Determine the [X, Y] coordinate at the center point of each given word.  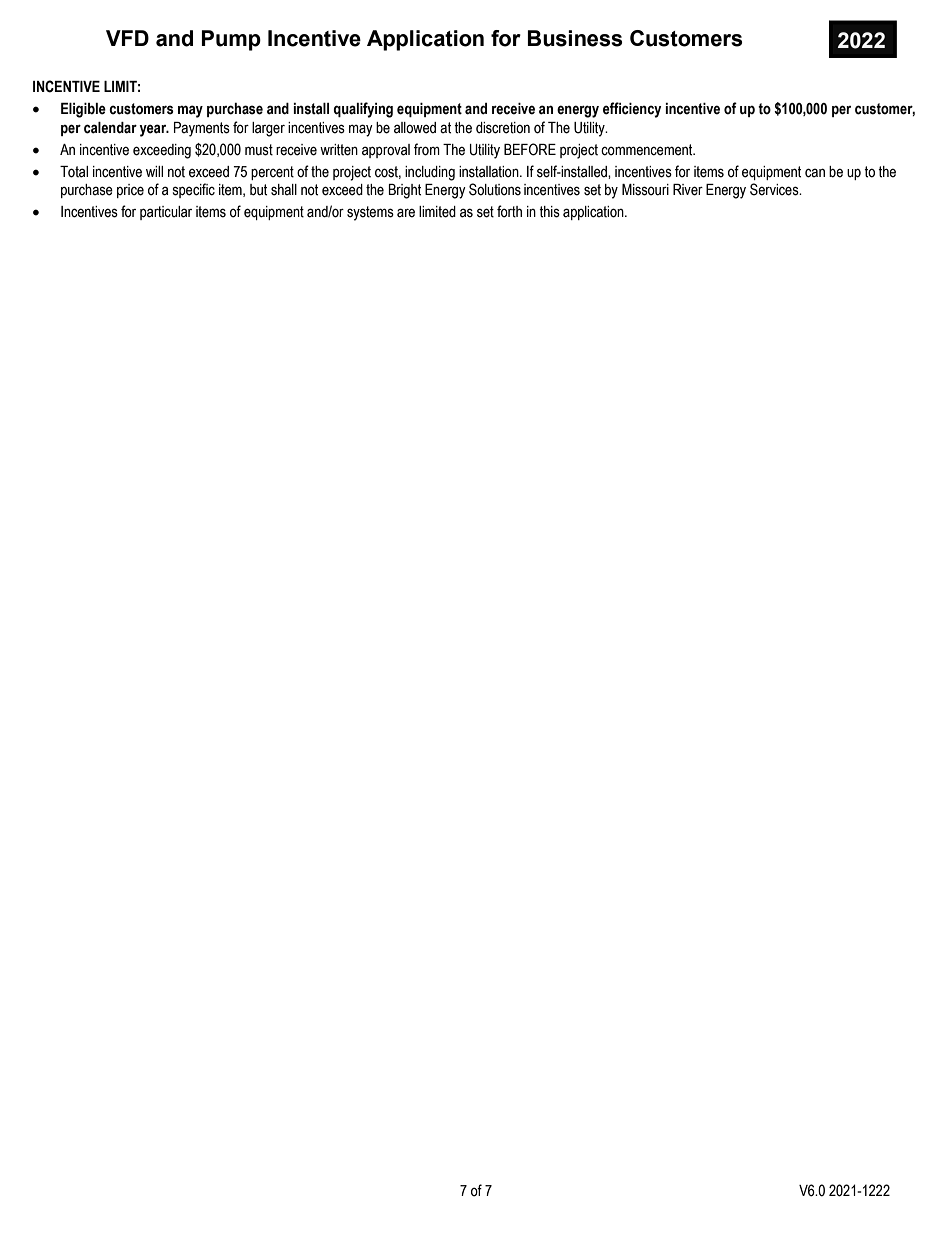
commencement [648, 150]
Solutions [495, 189]
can [815, 173]
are [406, 213]
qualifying [363, 110]
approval [386, 151]
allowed [415, 128]
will [154, 171]
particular [166, 213]
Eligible [83, 110]
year [154, 130]
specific [194, 190]
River [688, 190]
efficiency [632, 110]
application [594, 213]
